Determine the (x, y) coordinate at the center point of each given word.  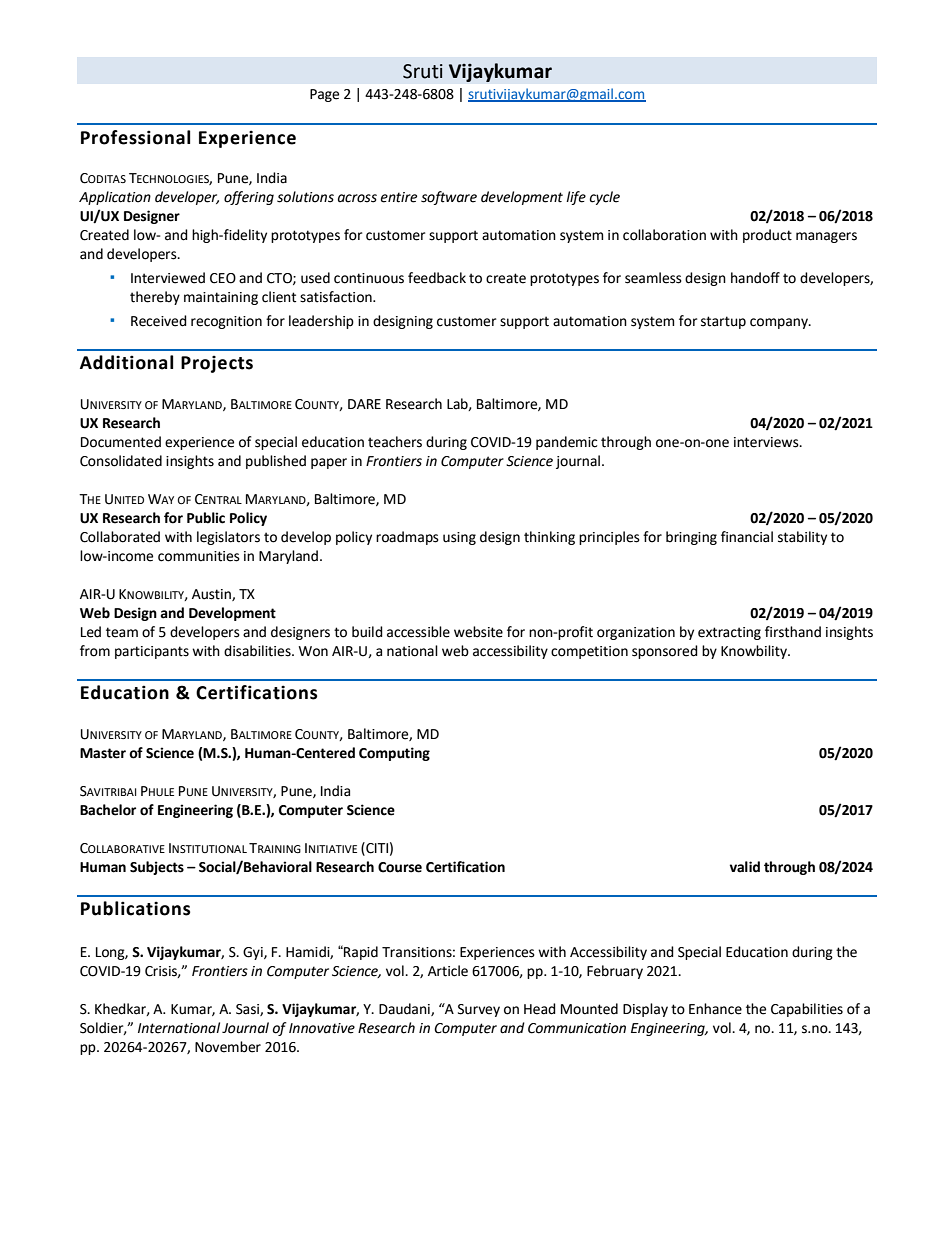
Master (103, 753)
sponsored (665, 652)
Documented (121, 442)
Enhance (715, 1009)
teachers (395, 442)
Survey (479, 1010)
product (767, 236)
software (449, 198)
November (228, 1047)
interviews (767, 442)
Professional (135, 137)
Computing (394, 754)
